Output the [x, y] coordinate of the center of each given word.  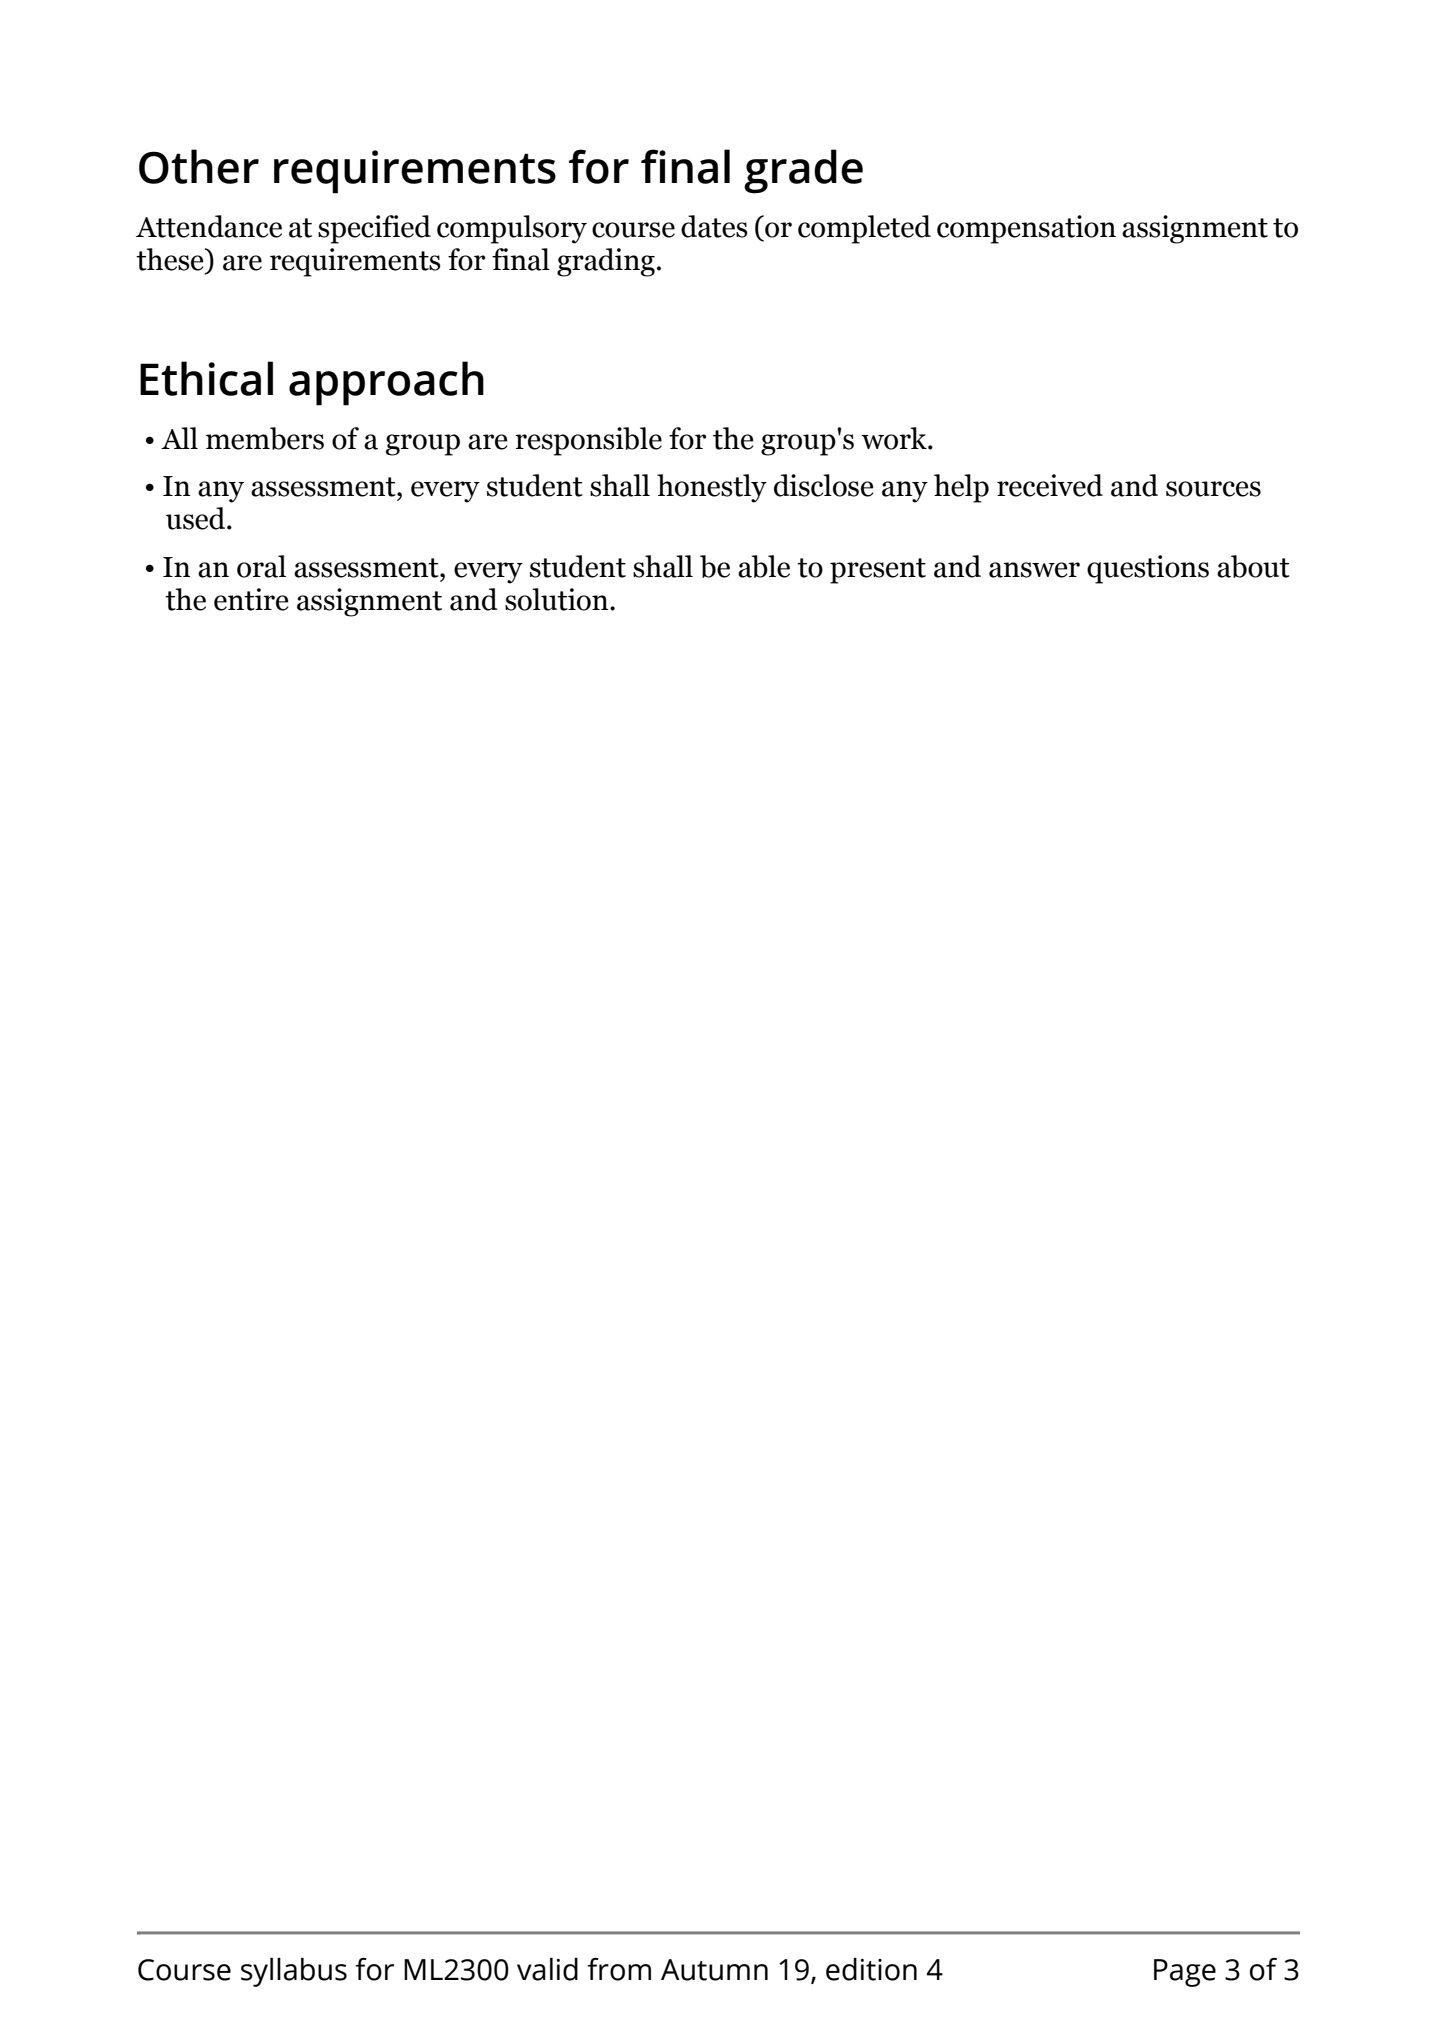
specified [374, 229]
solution [558, 599]
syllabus [294, 1972]
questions [1148, 569]
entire [251, 599]
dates [714, 226]
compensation [1026, 229]
